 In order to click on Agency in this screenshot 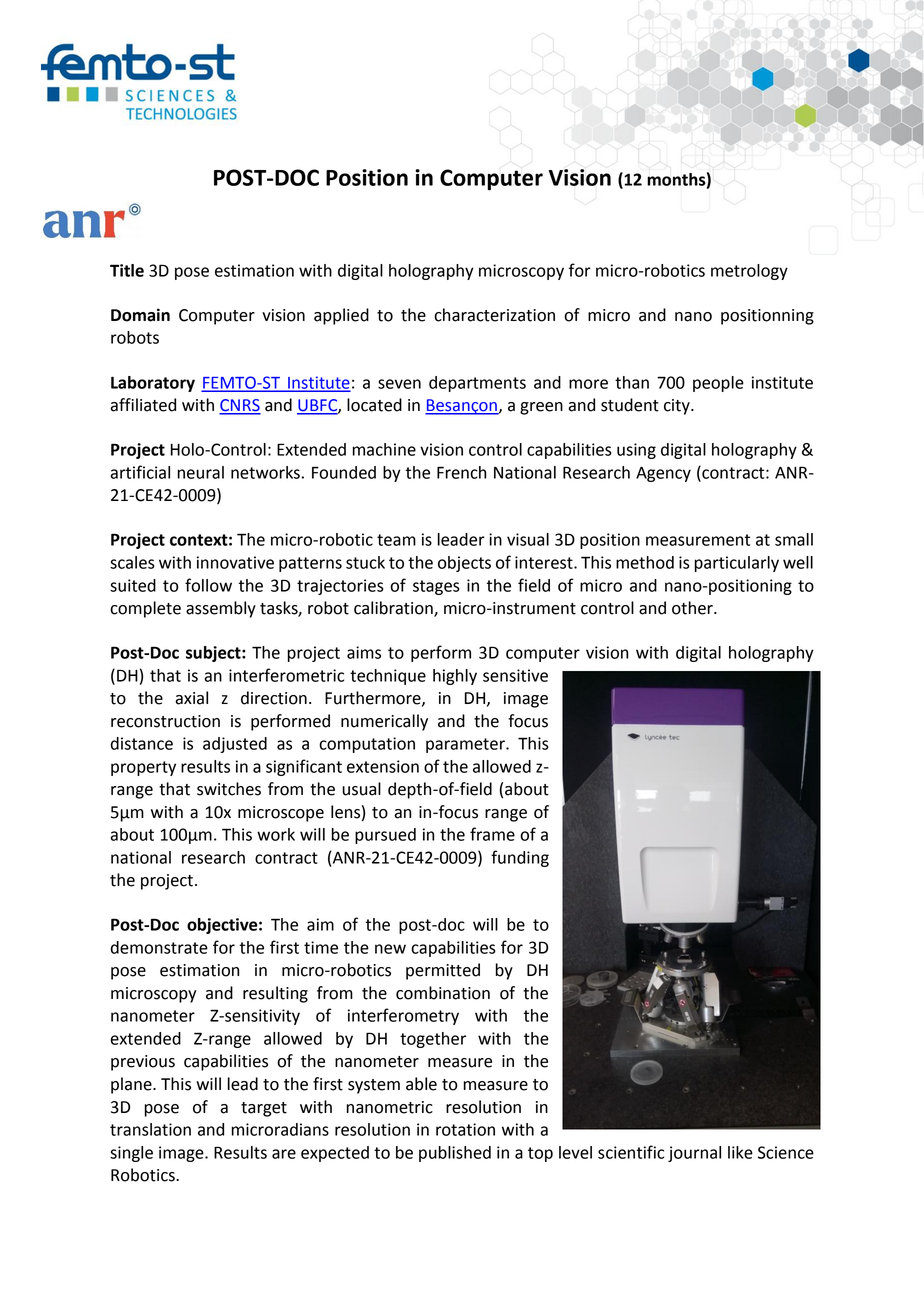, I will do `click(663, 474)`.
